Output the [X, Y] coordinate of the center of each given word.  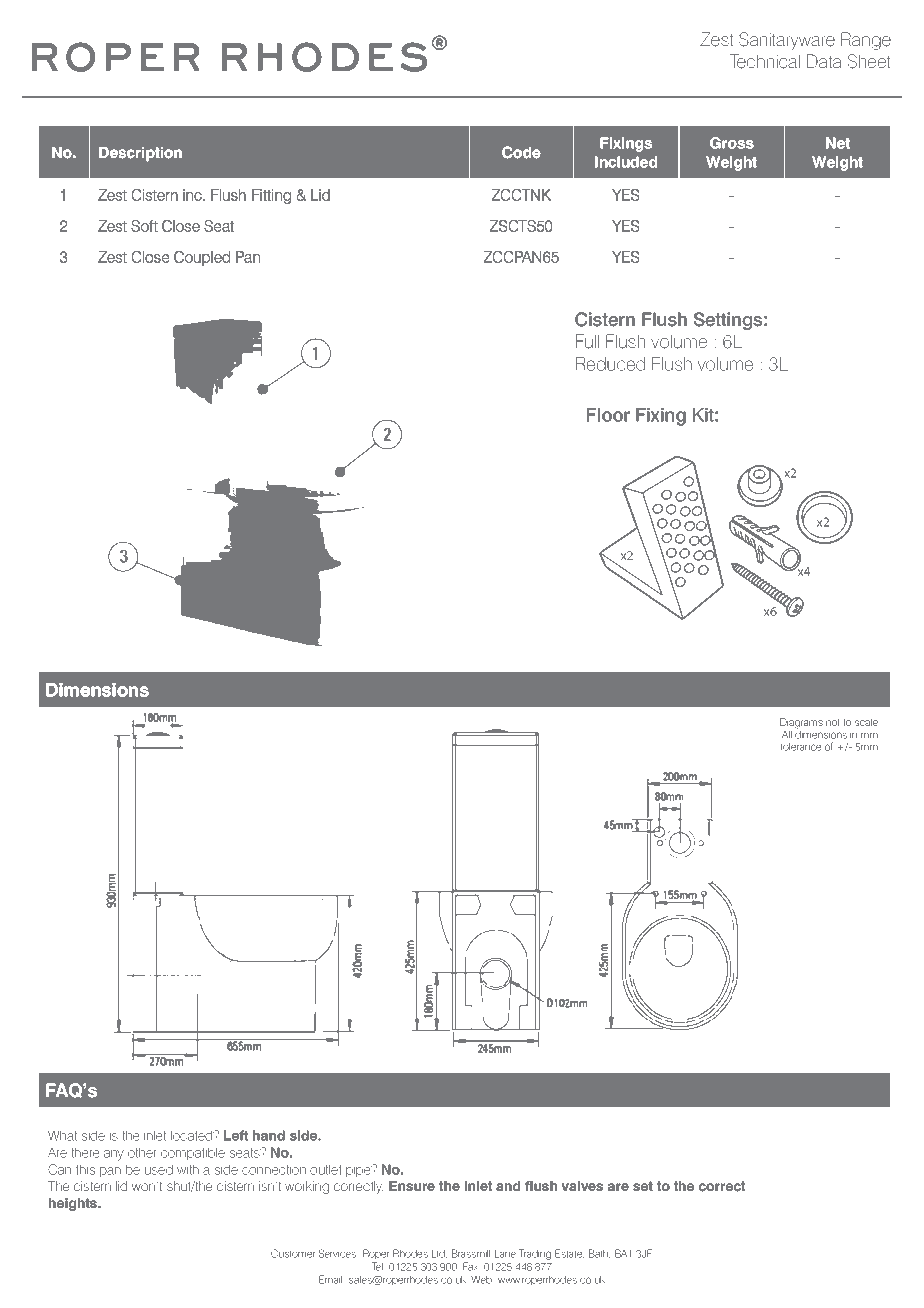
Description [140, 154]
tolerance [801, 747]
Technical [765, 61]
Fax [471, 1266]
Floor [608, 415]
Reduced [610, 364]
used [159, 1169]
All [787, 734]
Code [521, 152]
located [193, 1135]
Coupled [202, 258]
